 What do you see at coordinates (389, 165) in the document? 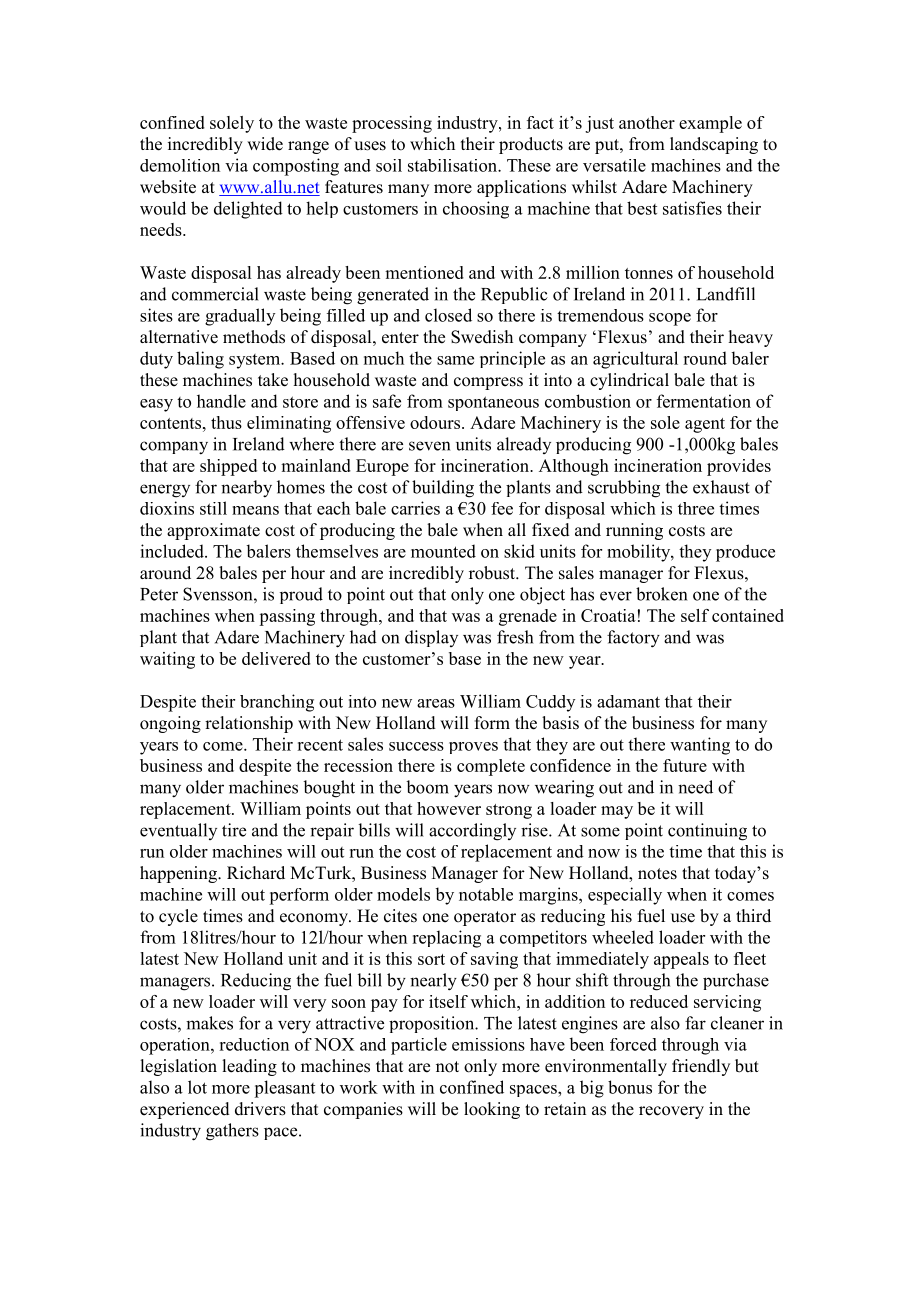
I see `soil` at bounding box center [389, 165].
